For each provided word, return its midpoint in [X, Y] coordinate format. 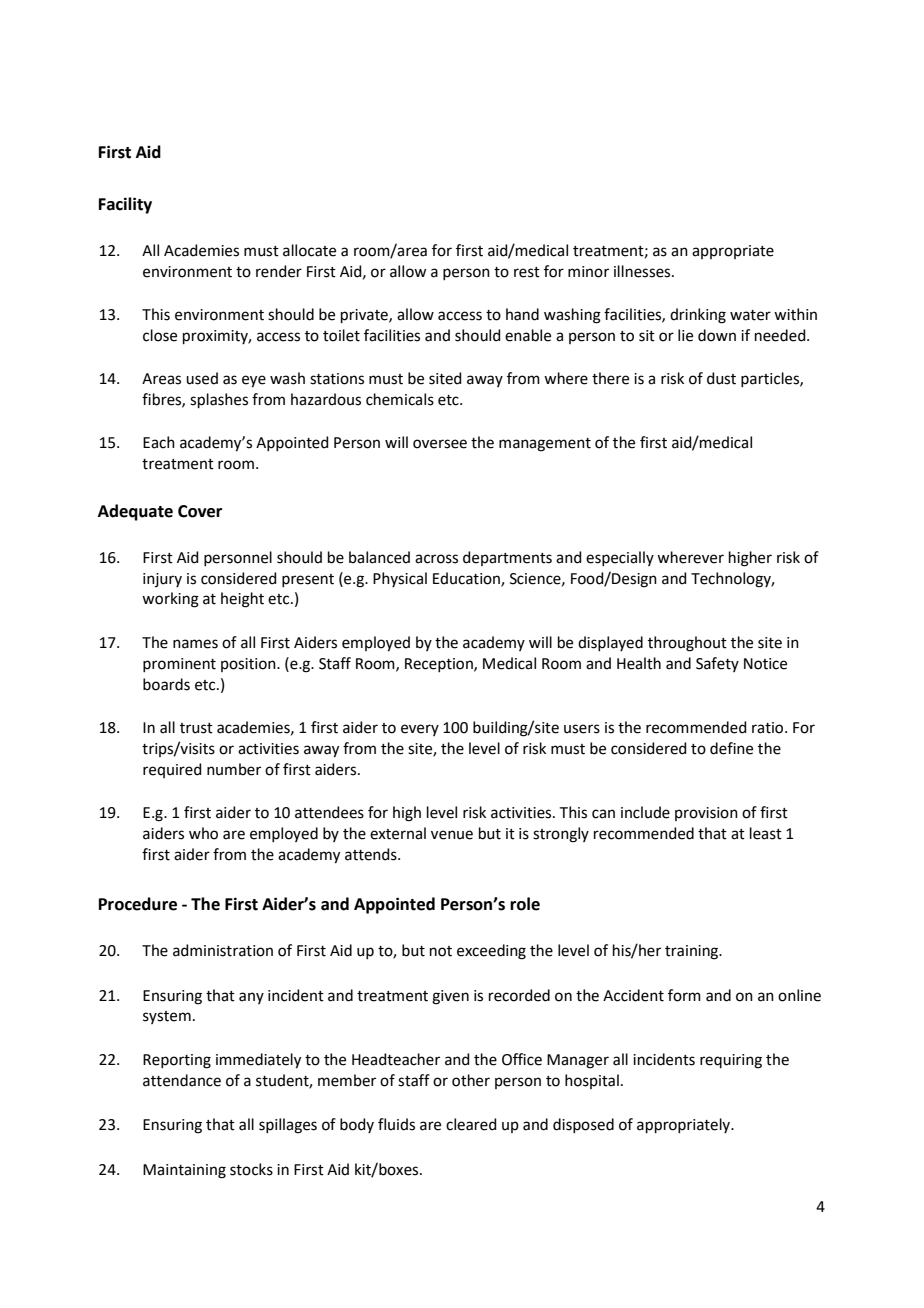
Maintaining [184, 1171]
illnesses [643, 271]
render [279, 271]
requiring [731, 1061]
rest [527, 272]
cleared [471, 1124]
